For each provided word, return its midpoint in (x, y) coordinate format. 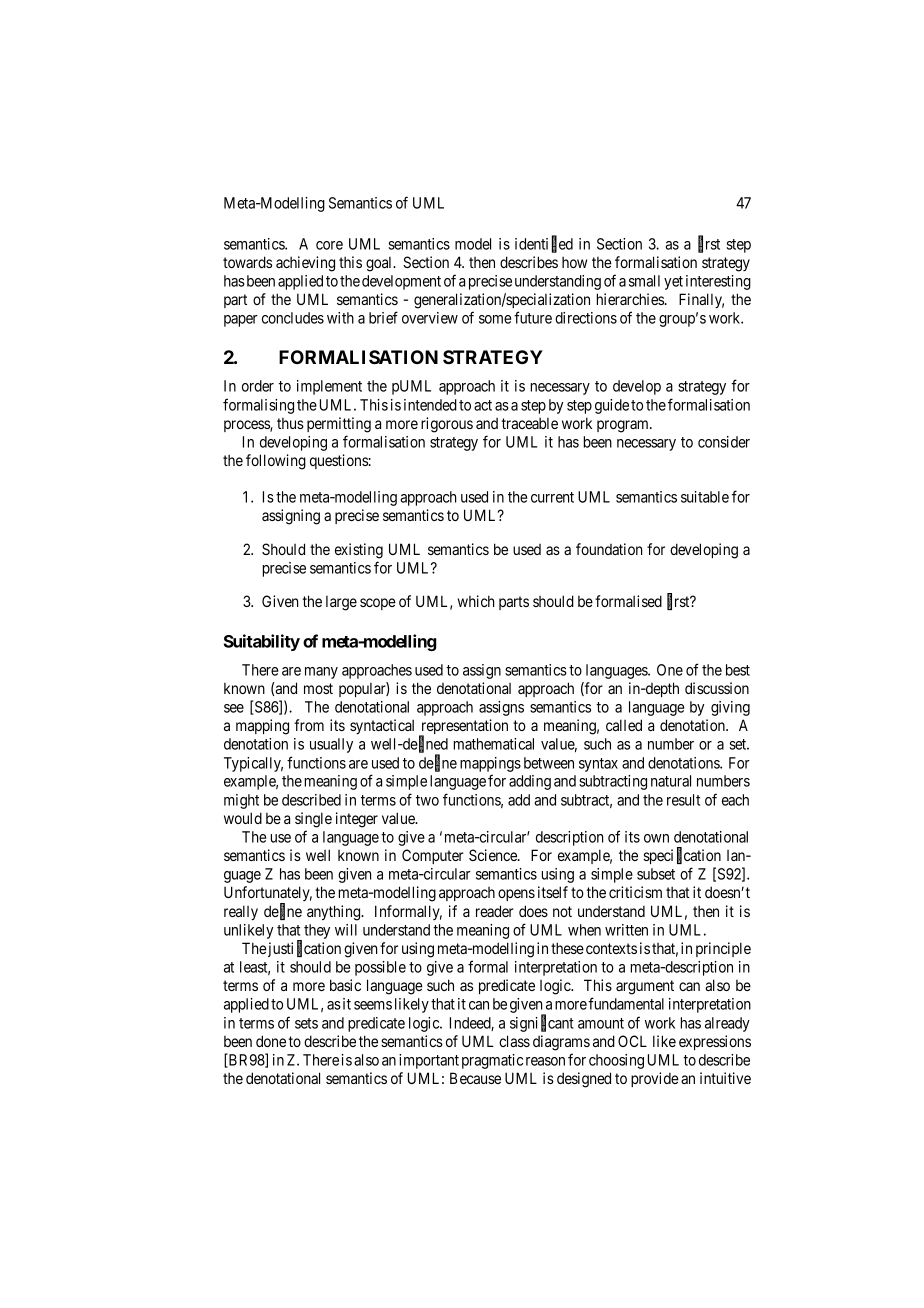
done (271, 1041)
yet (673, 283)
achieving (305, 264)
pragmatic (492, 1061)
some (495, 319)
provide (655, 1079)
